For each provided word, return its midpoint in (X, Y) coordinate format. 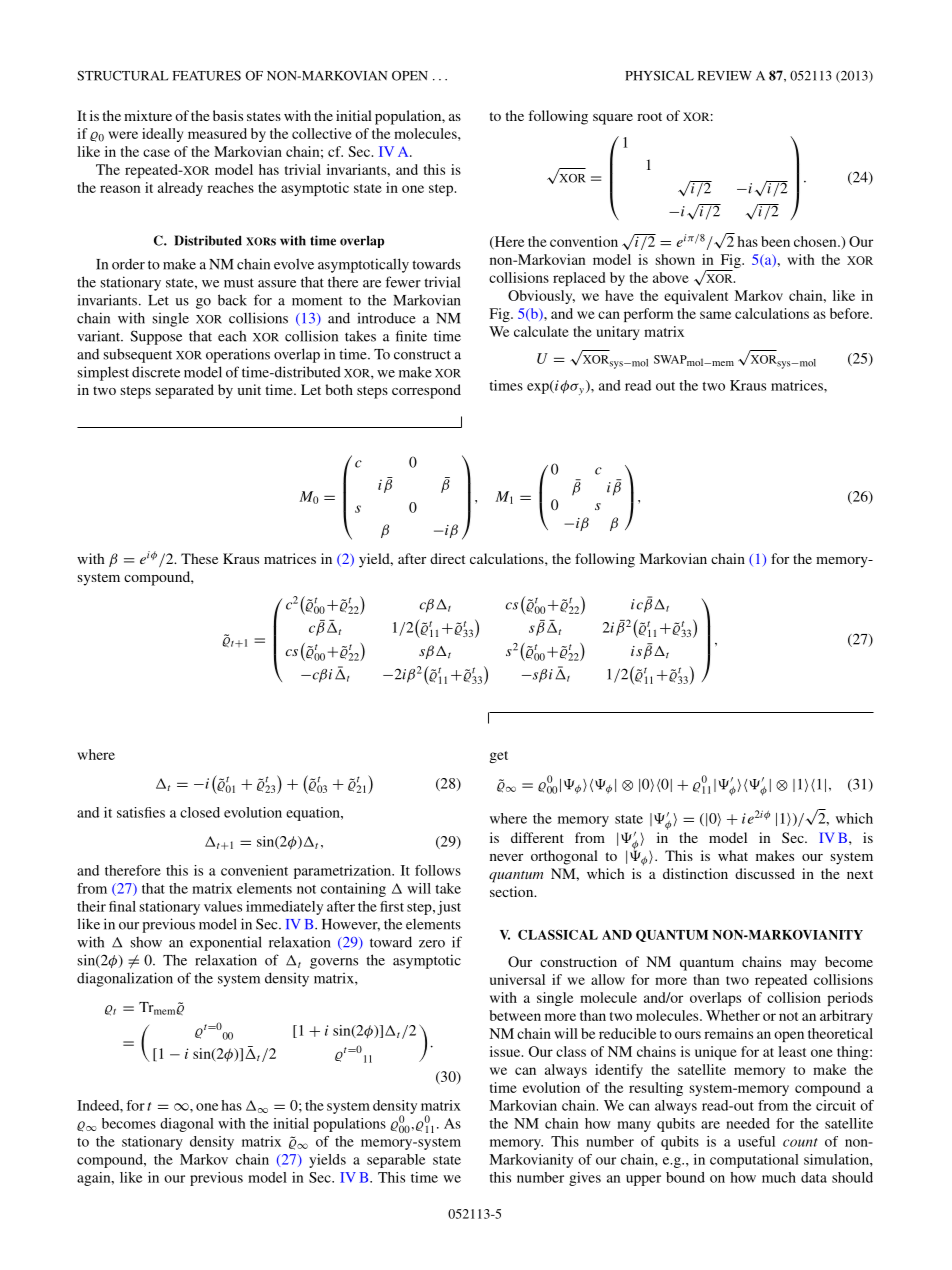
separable (396, 1161)
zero (432, 944)
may (803, 965)
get (498, 757)
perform (648, 315)
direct (447, 558)
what (733, 855)
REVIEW (725, 76)
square (613, 119)
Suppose (156, 337)
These (199, 558)
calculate (541, 331)
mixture (148, 115)
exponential (226, 943)
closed (200, 812)
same (715, 315)
